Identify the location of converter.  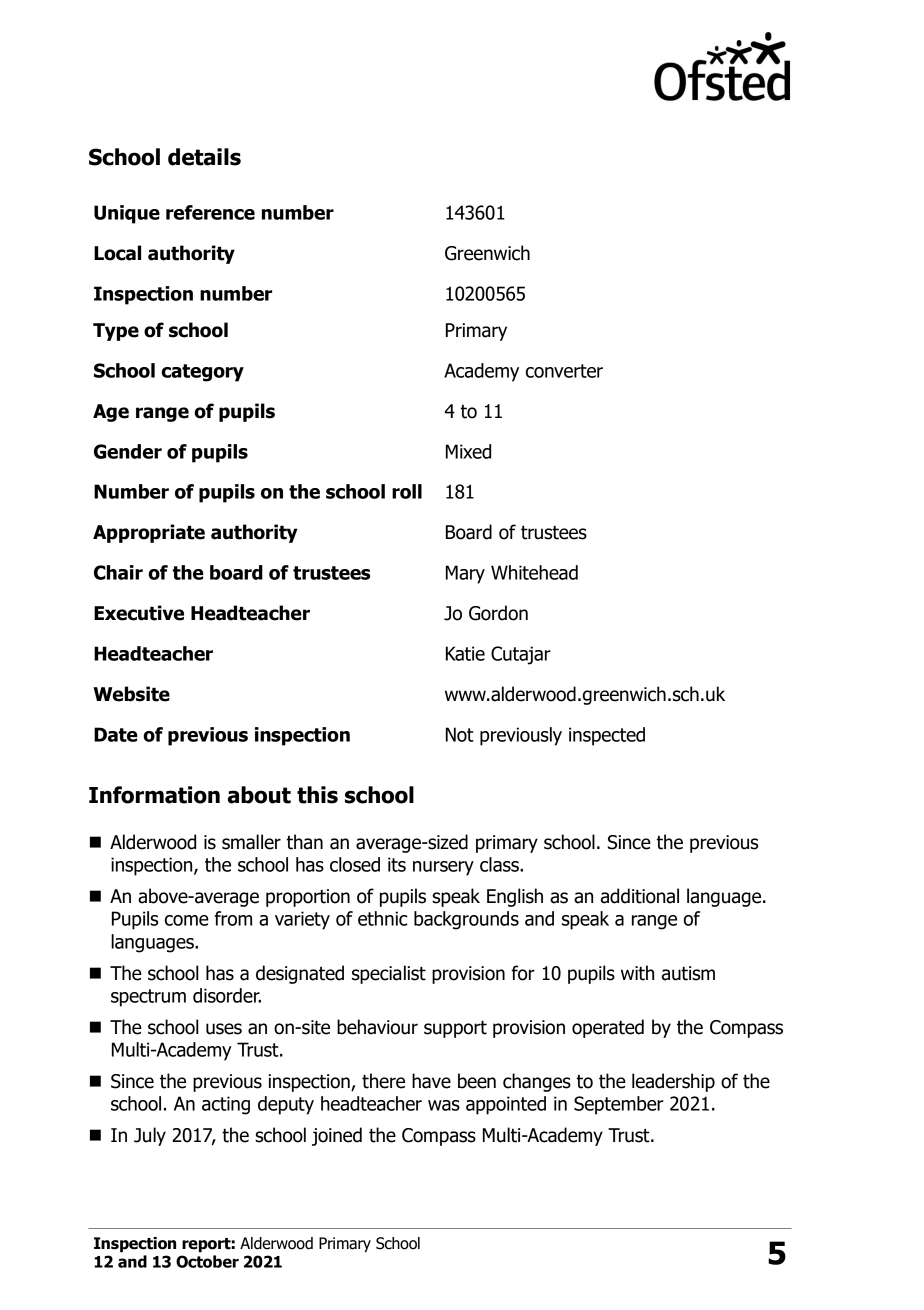
(564, 371).
